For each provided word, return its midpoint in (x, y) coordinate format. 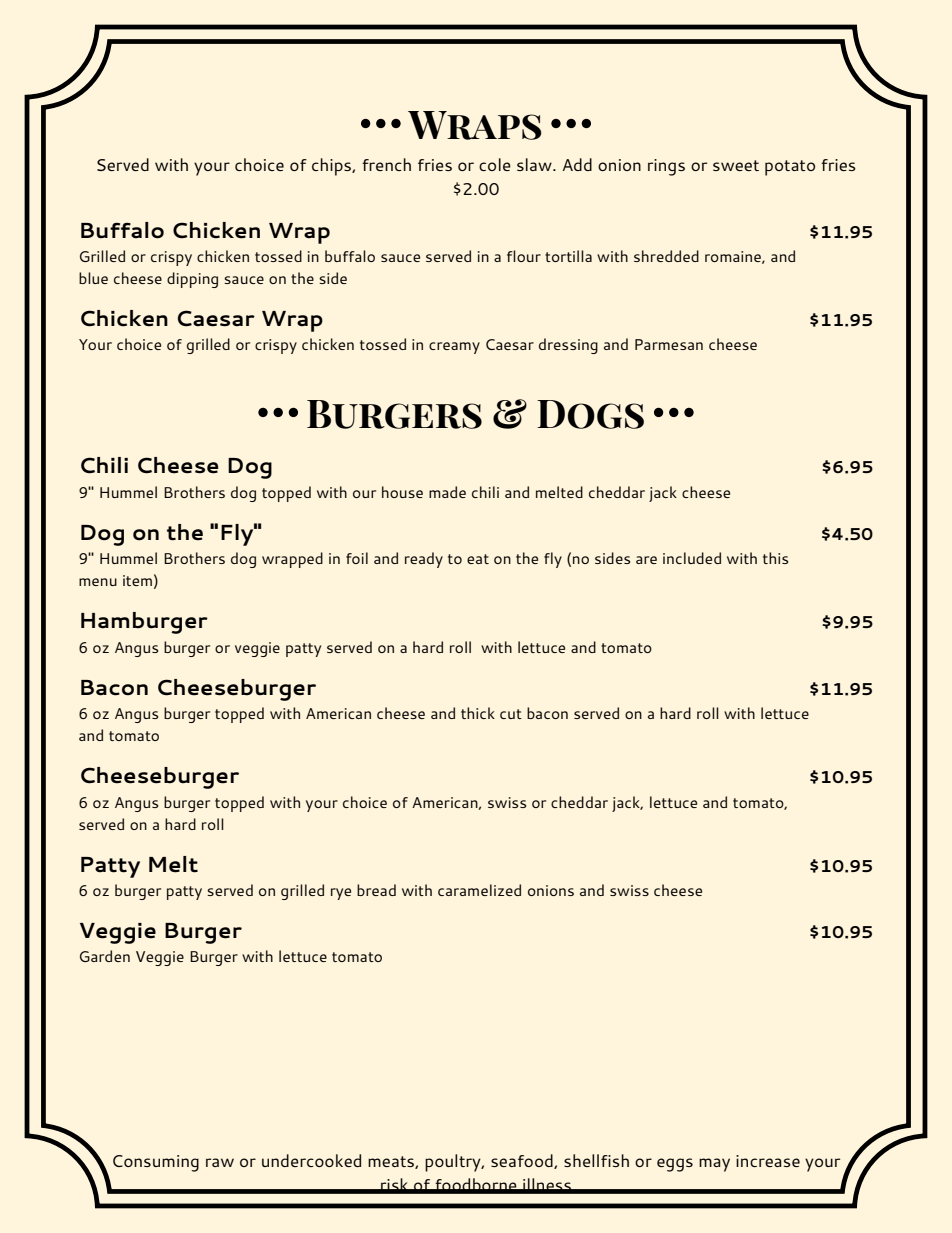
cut (511, 714)
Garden (105, 956)
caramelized (479, 890)
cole (495, 164)
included (692, 558)
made (447, 492)
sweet (736, 165)
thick (478, 713)
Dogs (590, 414)
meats (392, 1162)
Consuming (156, 1163)
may (714, 1165)
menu (98, 582)
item (137, 580)
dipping (192, 280)
